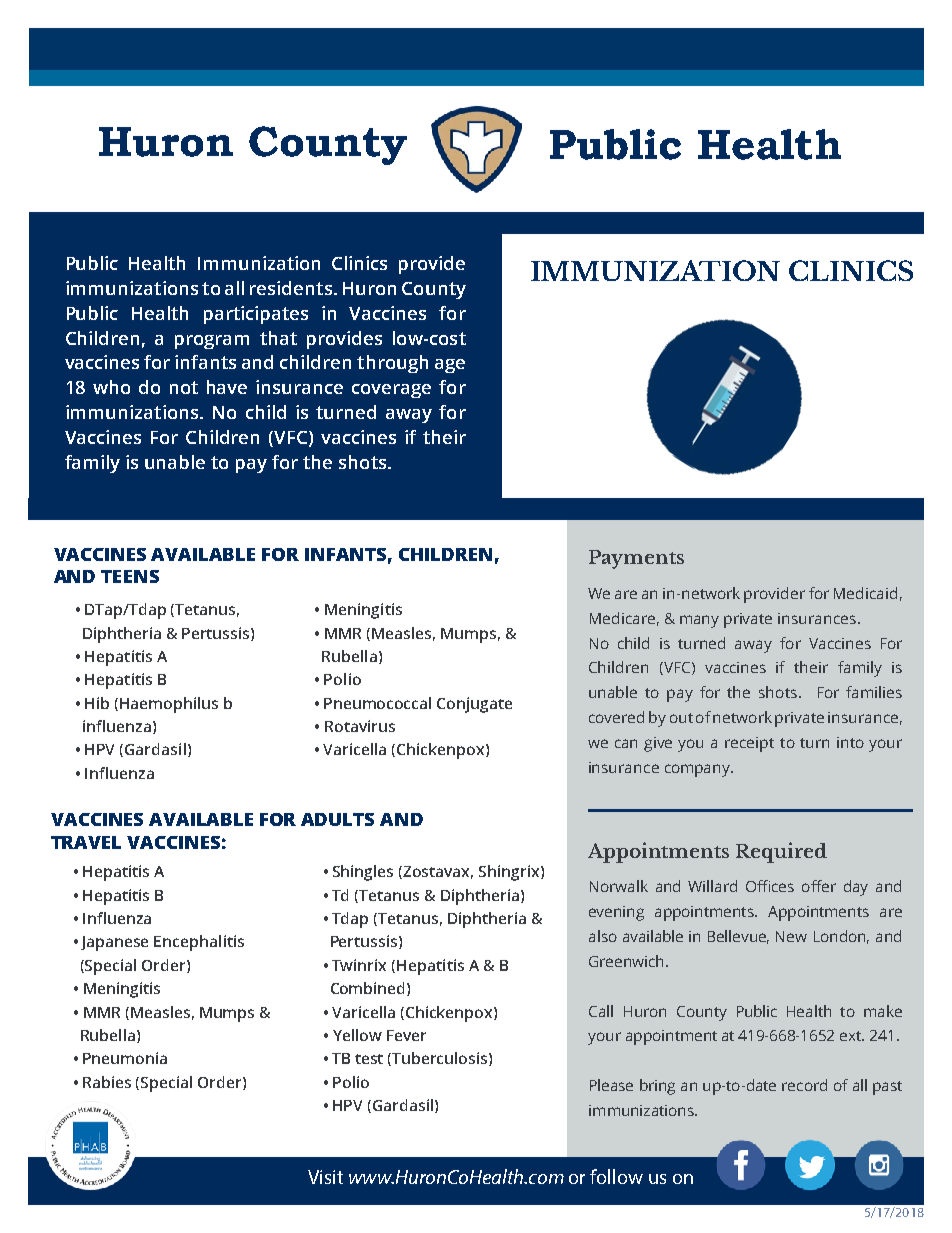 This screenshot has width=952, height=1233. I want to click on receipt, so click(749, 744).
